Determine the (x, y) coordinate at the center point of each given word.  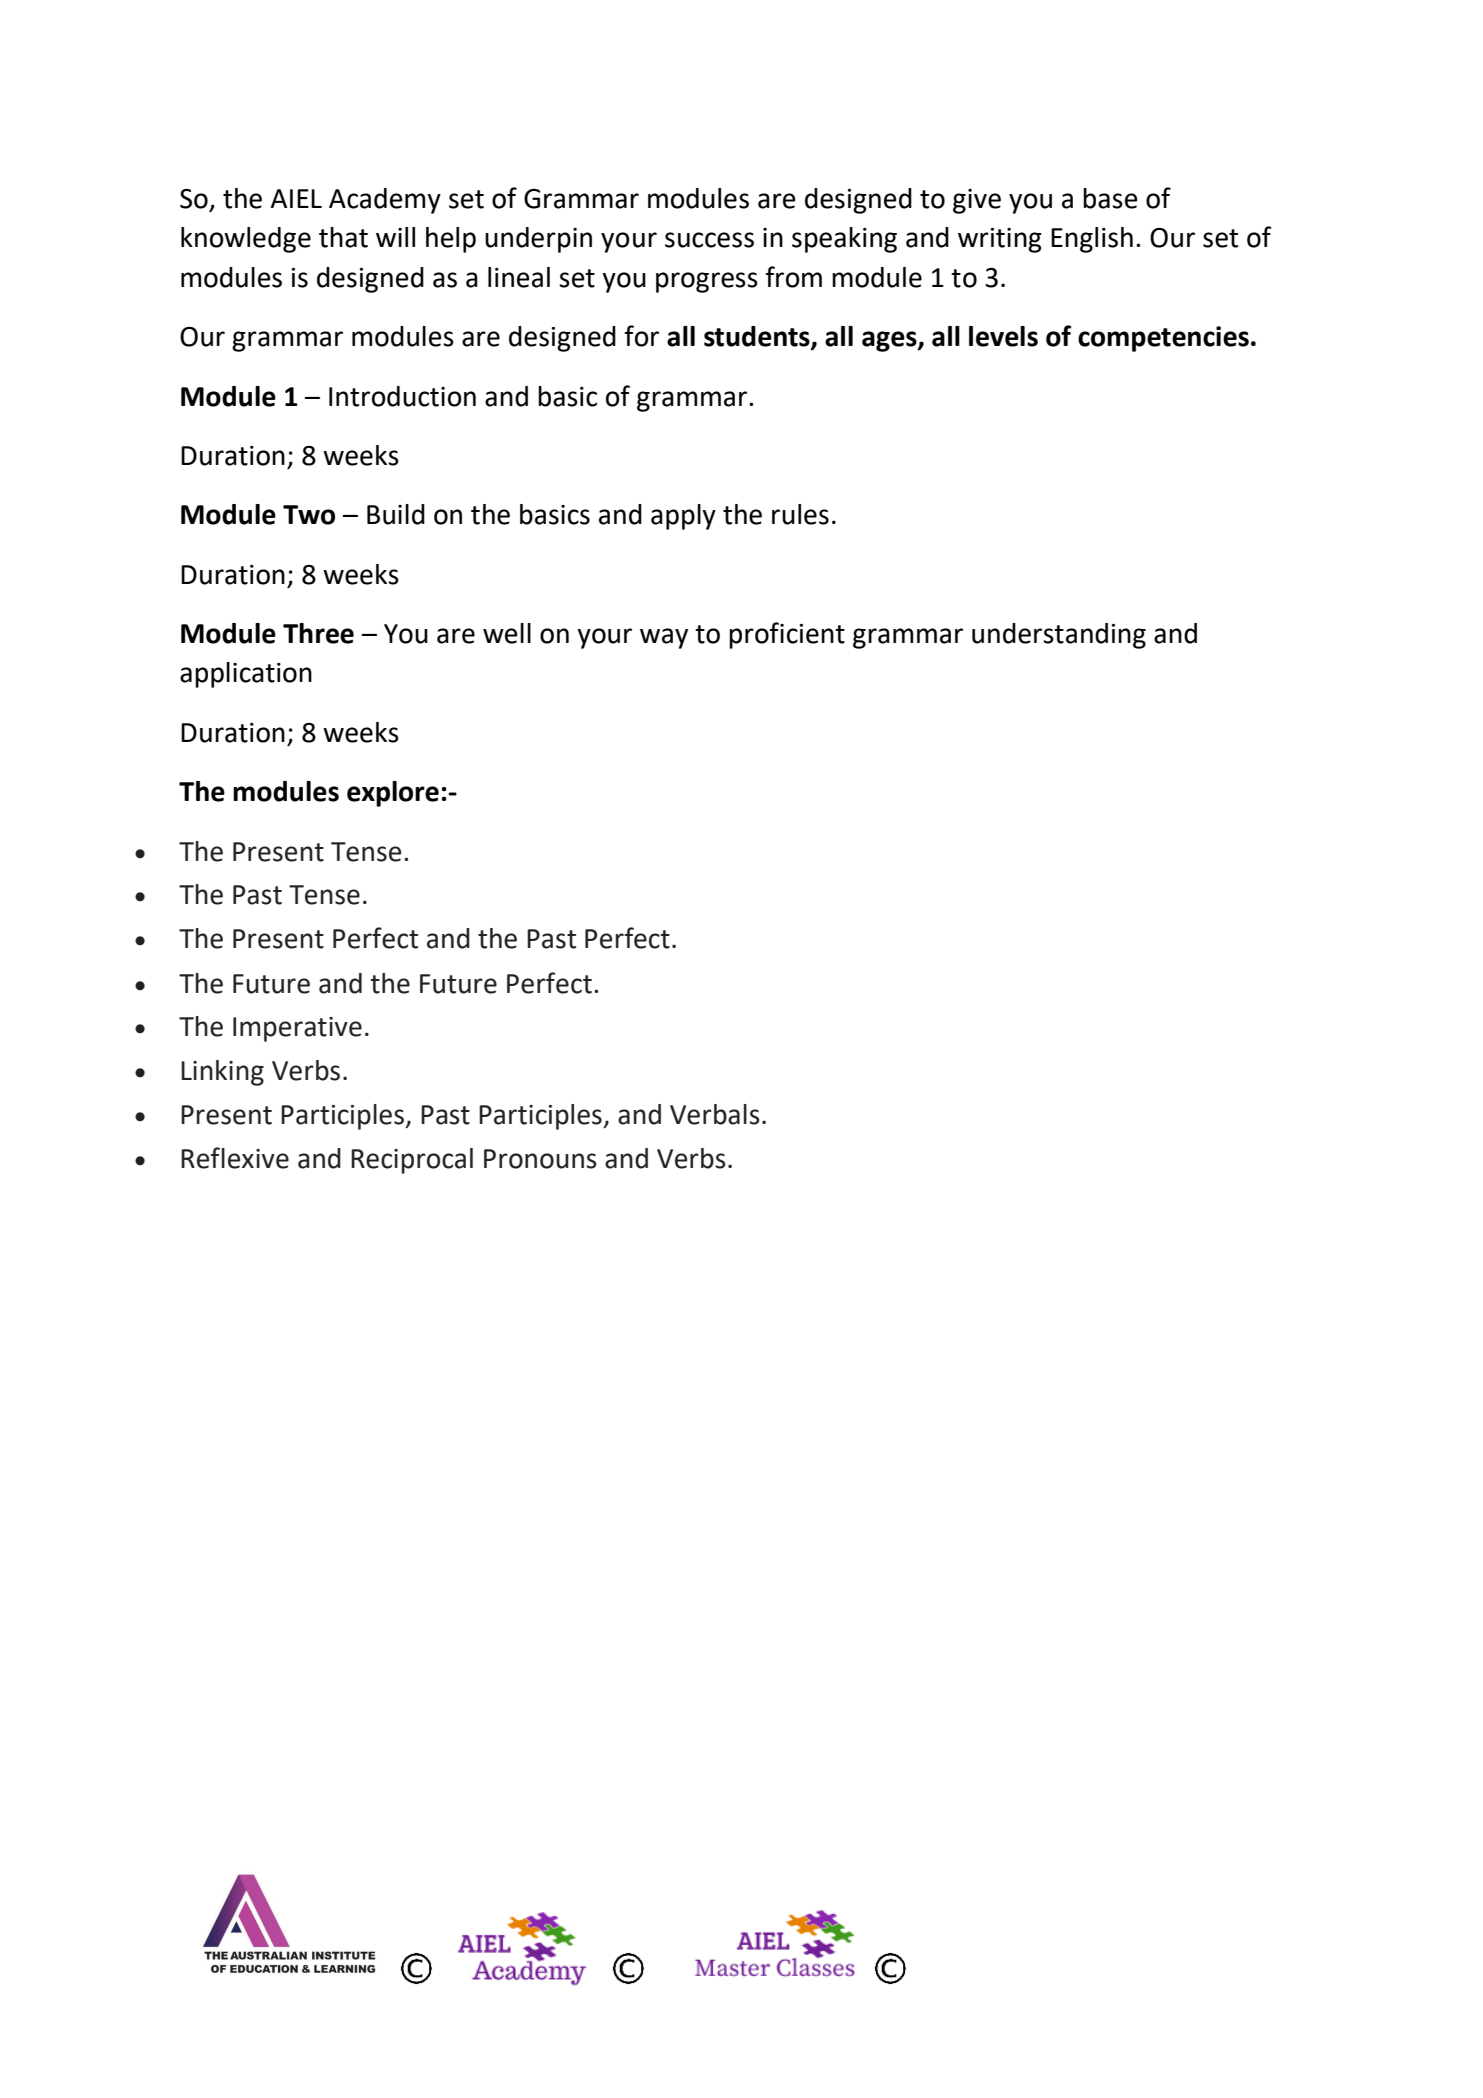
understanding (1059, 636)
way (664, 638)
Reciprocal (412, 1161)
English (1092, 240)
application (246, 675)
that (343, 237)
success (709, 240)
